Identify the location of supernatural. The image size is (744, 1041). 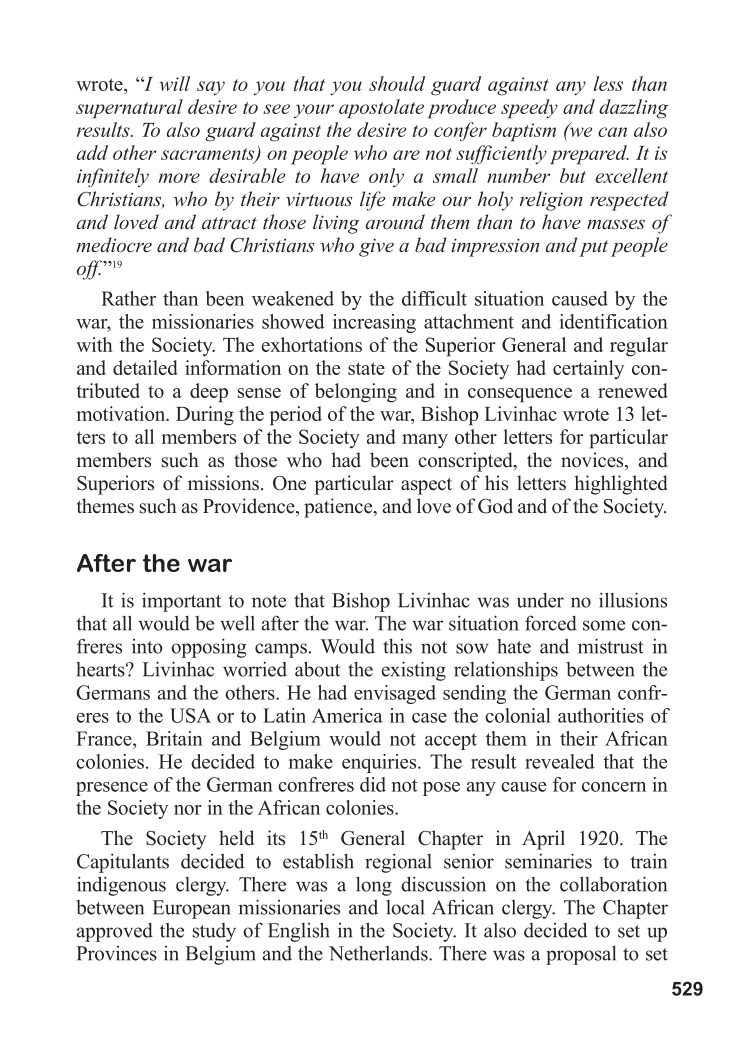
(129, 109).
